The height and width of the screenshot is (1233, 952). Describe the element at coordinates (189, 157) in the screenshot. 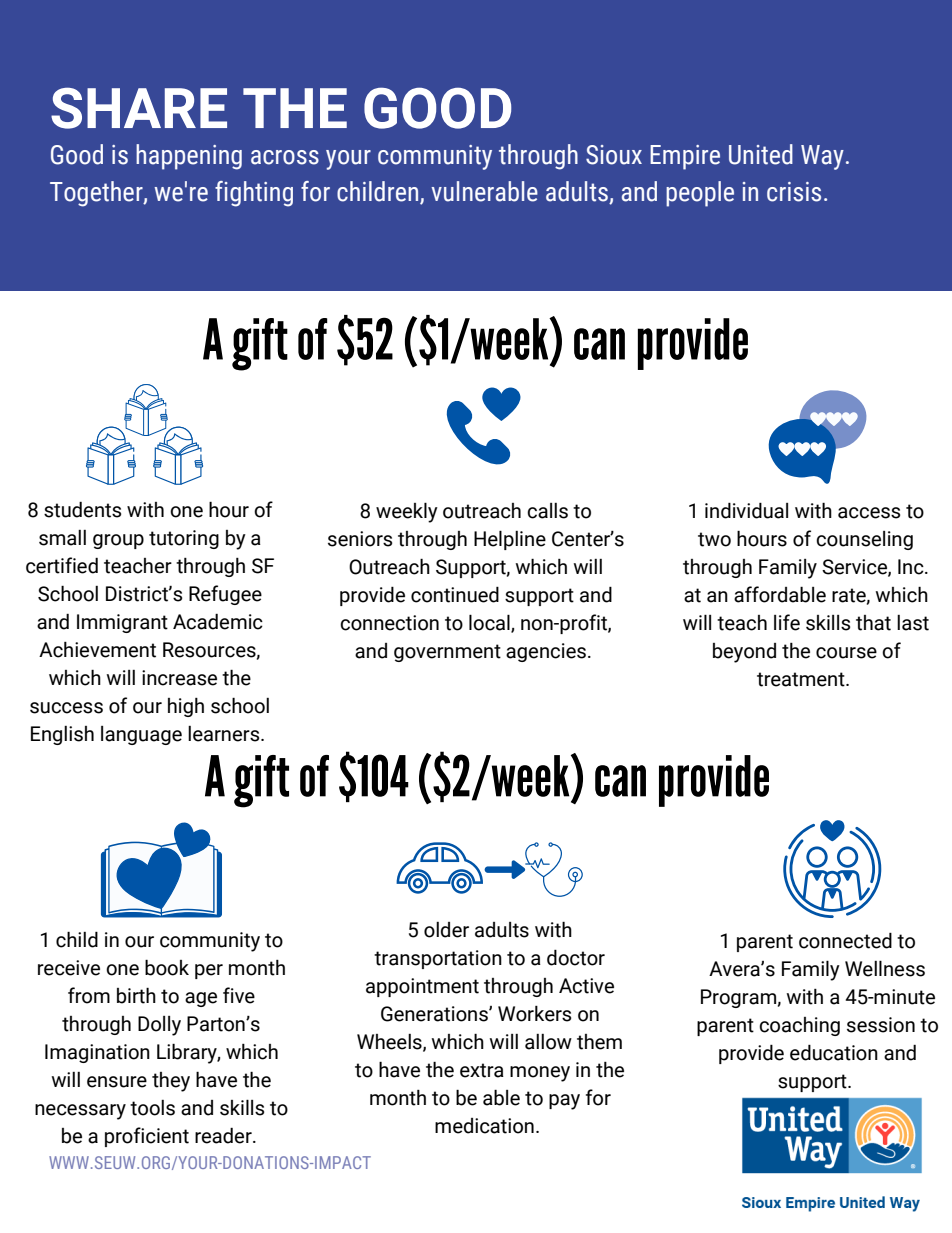

I see `happening` at that location.
